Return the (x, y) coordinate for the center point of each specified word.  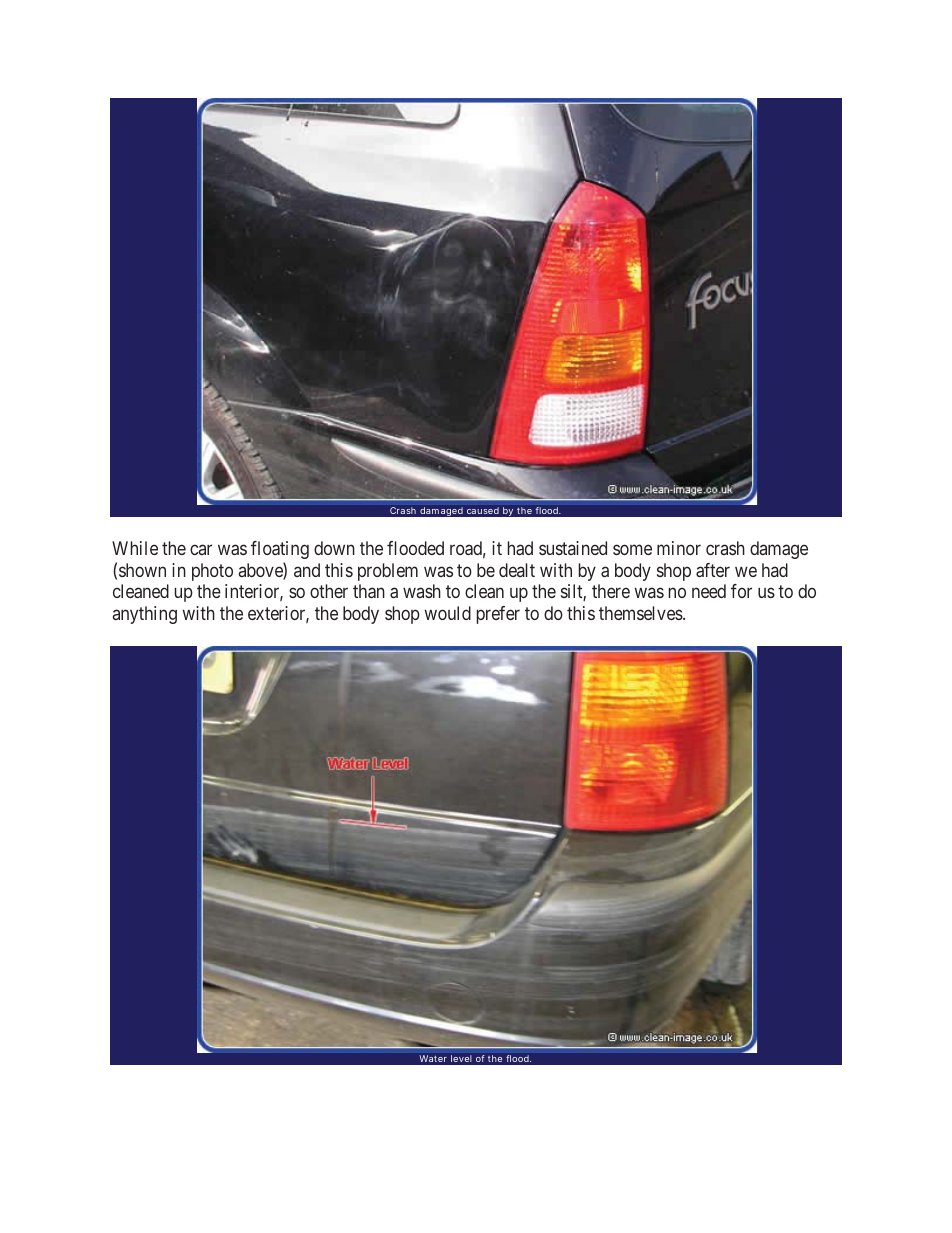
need (709, 591)
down (334, 548)
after (713, 570)
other (329, 591)
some (632, 550)
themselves (641, 613)
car (201, 550)
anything (145, 615)
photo (212, 572)
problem (388, 572)
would (447, 613)
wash (422, 591)
